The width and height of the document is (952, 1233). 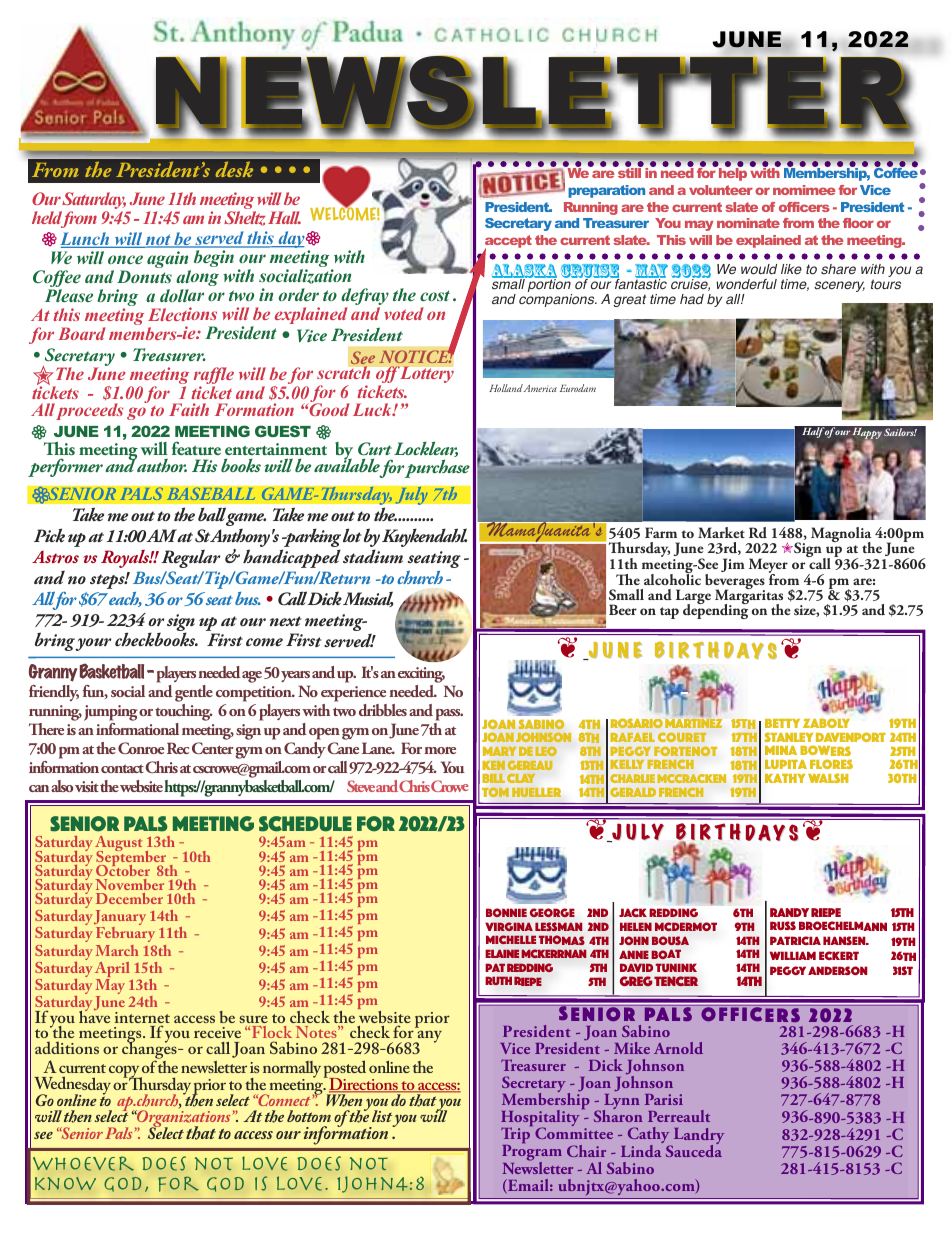 What do you see at coordinates (508, 243) in the document?
I see `accept` at bounding box center [508, 243].
